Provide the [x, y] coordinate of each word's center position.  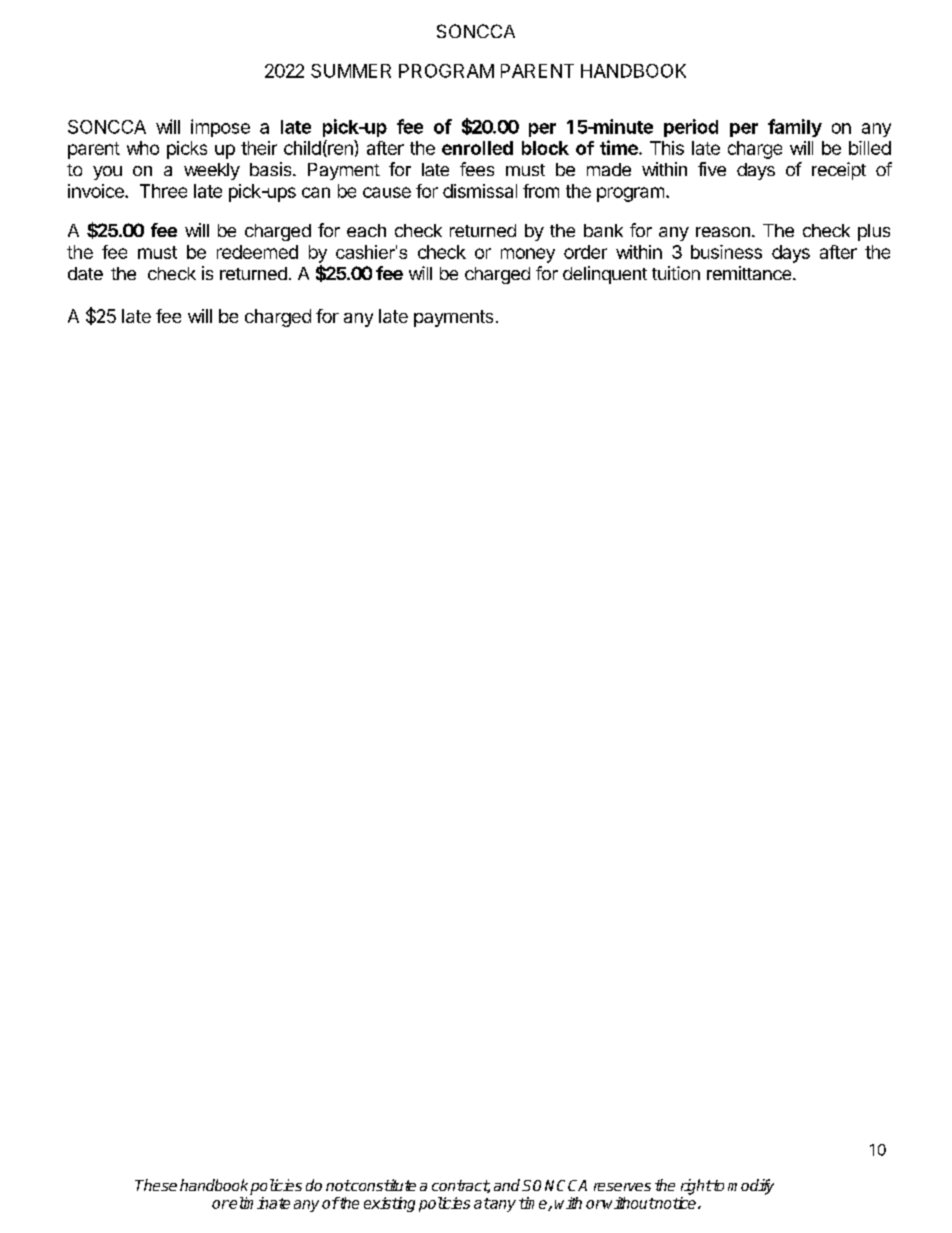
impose [220, 128]
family [795, 128]
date [85, 273]
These [156, 1185]
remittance [750, 273]
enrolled [477, 148]
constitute [382, 1185]
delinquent [605, 275]
